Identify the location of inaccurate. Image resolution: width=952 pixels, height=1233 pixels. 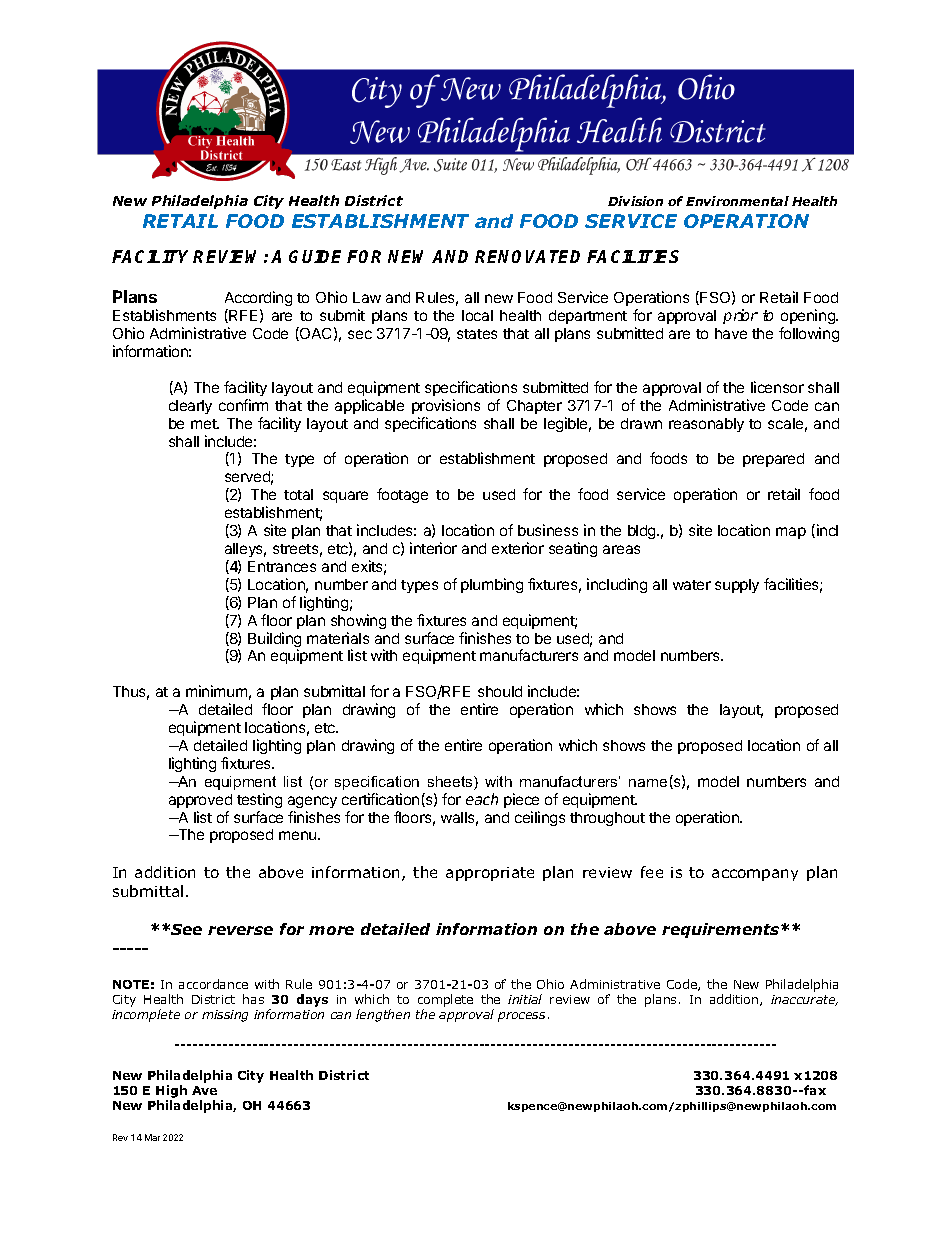
(804, 1000).
